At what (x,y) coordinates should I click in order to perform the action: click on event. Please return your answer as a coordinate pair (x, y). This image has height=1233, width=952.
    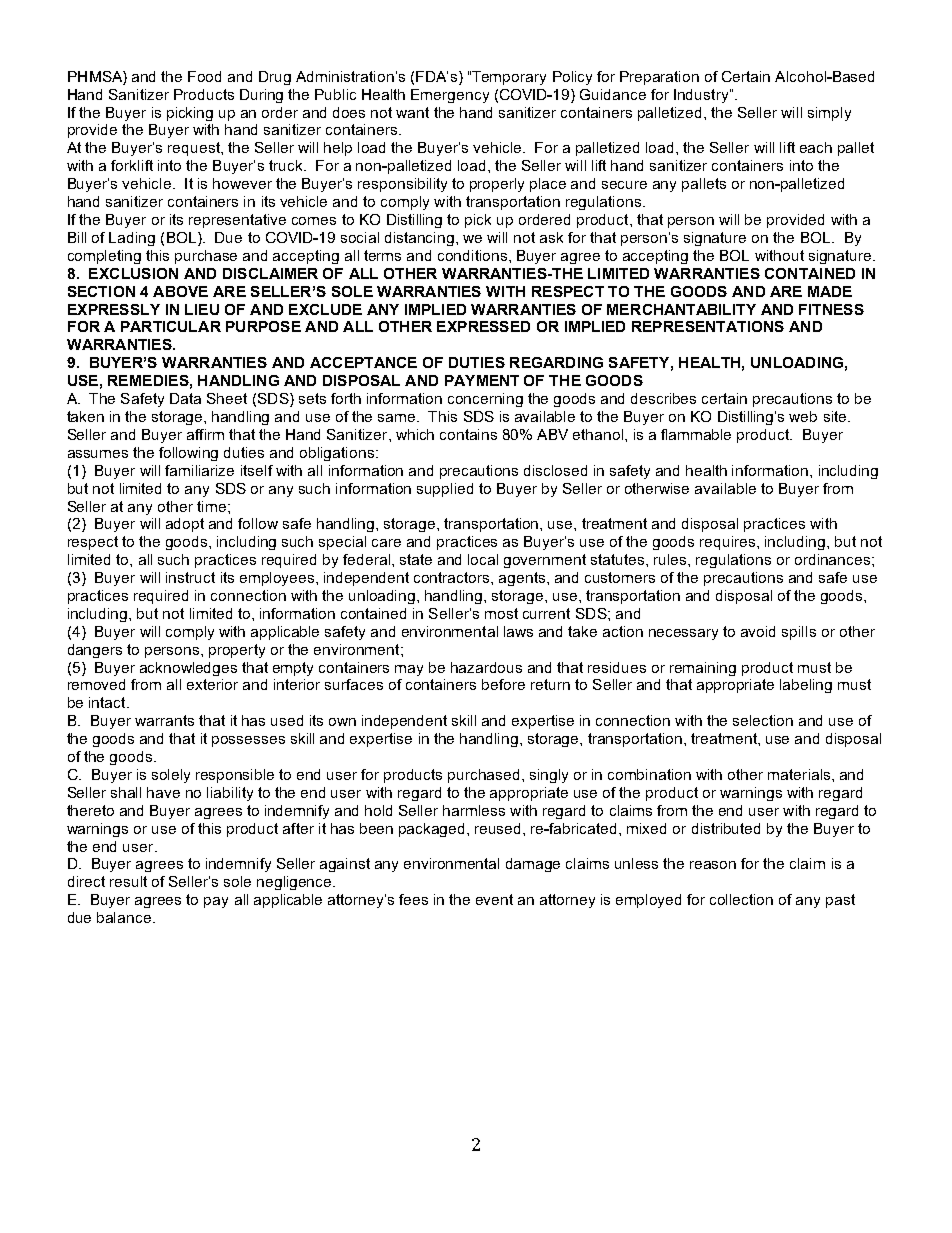
    Looking at the image, I should click on (494, 899).
